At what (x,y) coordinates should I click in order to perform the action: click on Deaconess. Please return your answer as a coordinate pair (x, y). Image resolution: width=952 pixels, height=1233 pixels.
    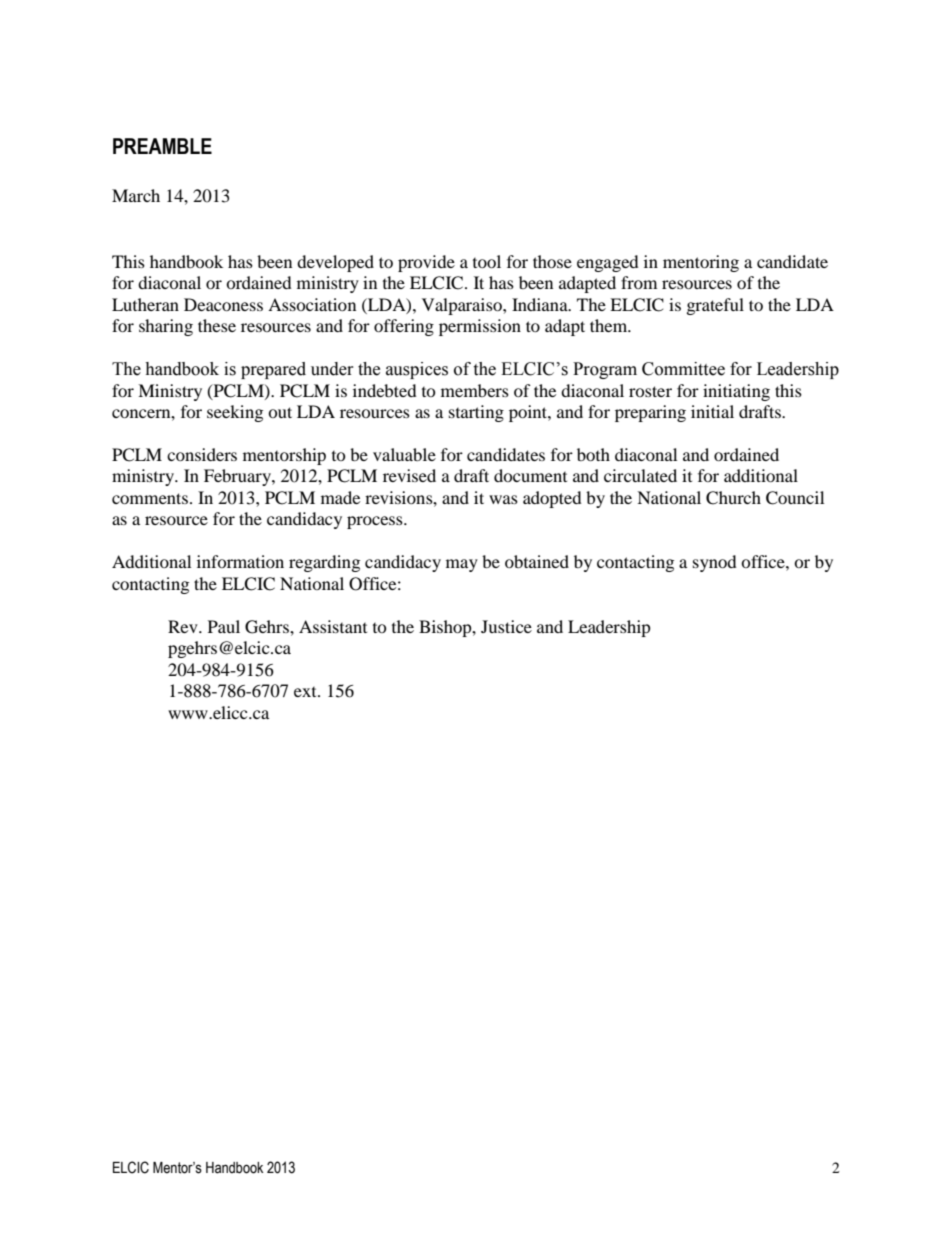
    Looking at the image, I should click on (223, 304).
